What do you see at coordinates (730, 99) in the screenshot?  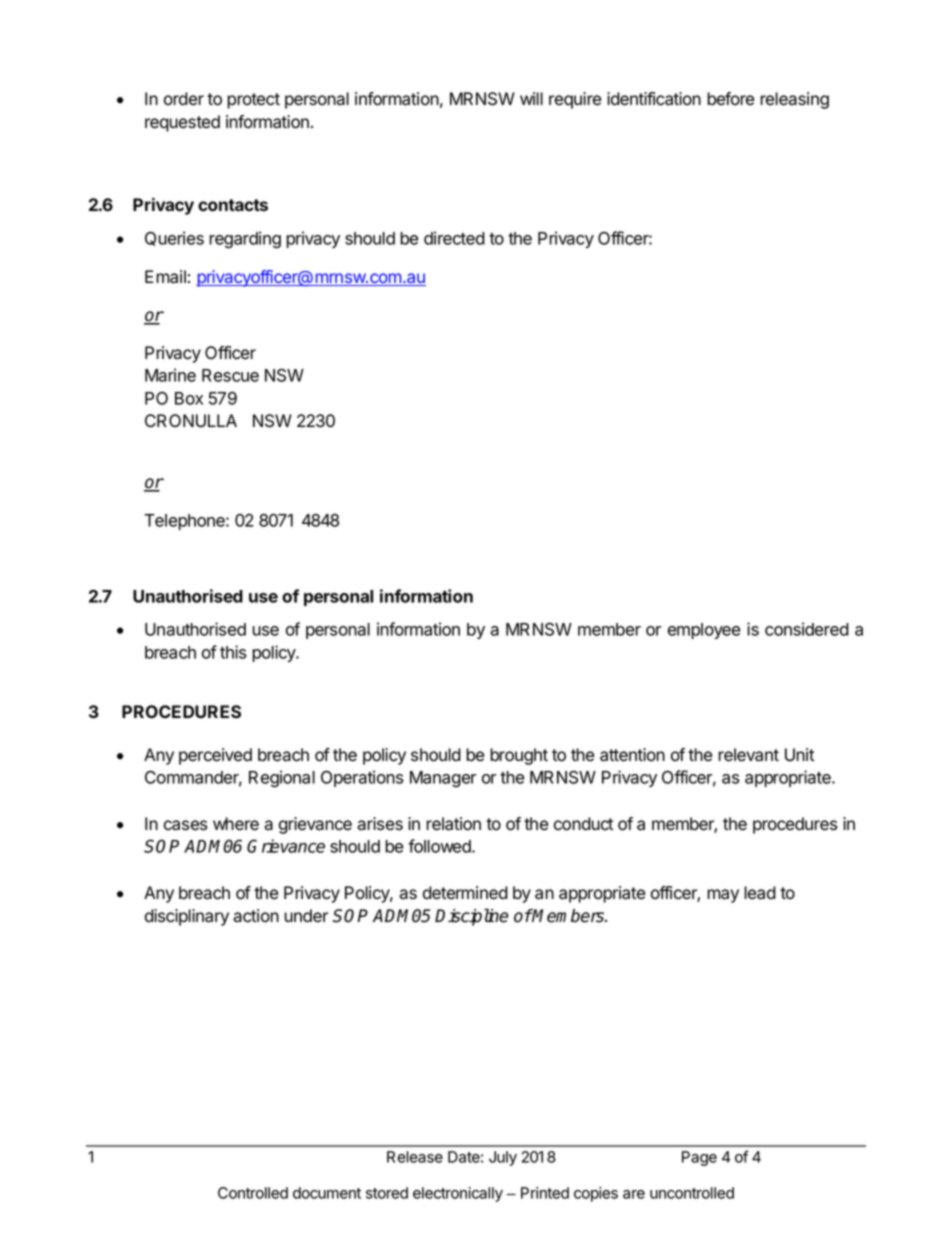 I see `before` at bounding box center [730, 99].
